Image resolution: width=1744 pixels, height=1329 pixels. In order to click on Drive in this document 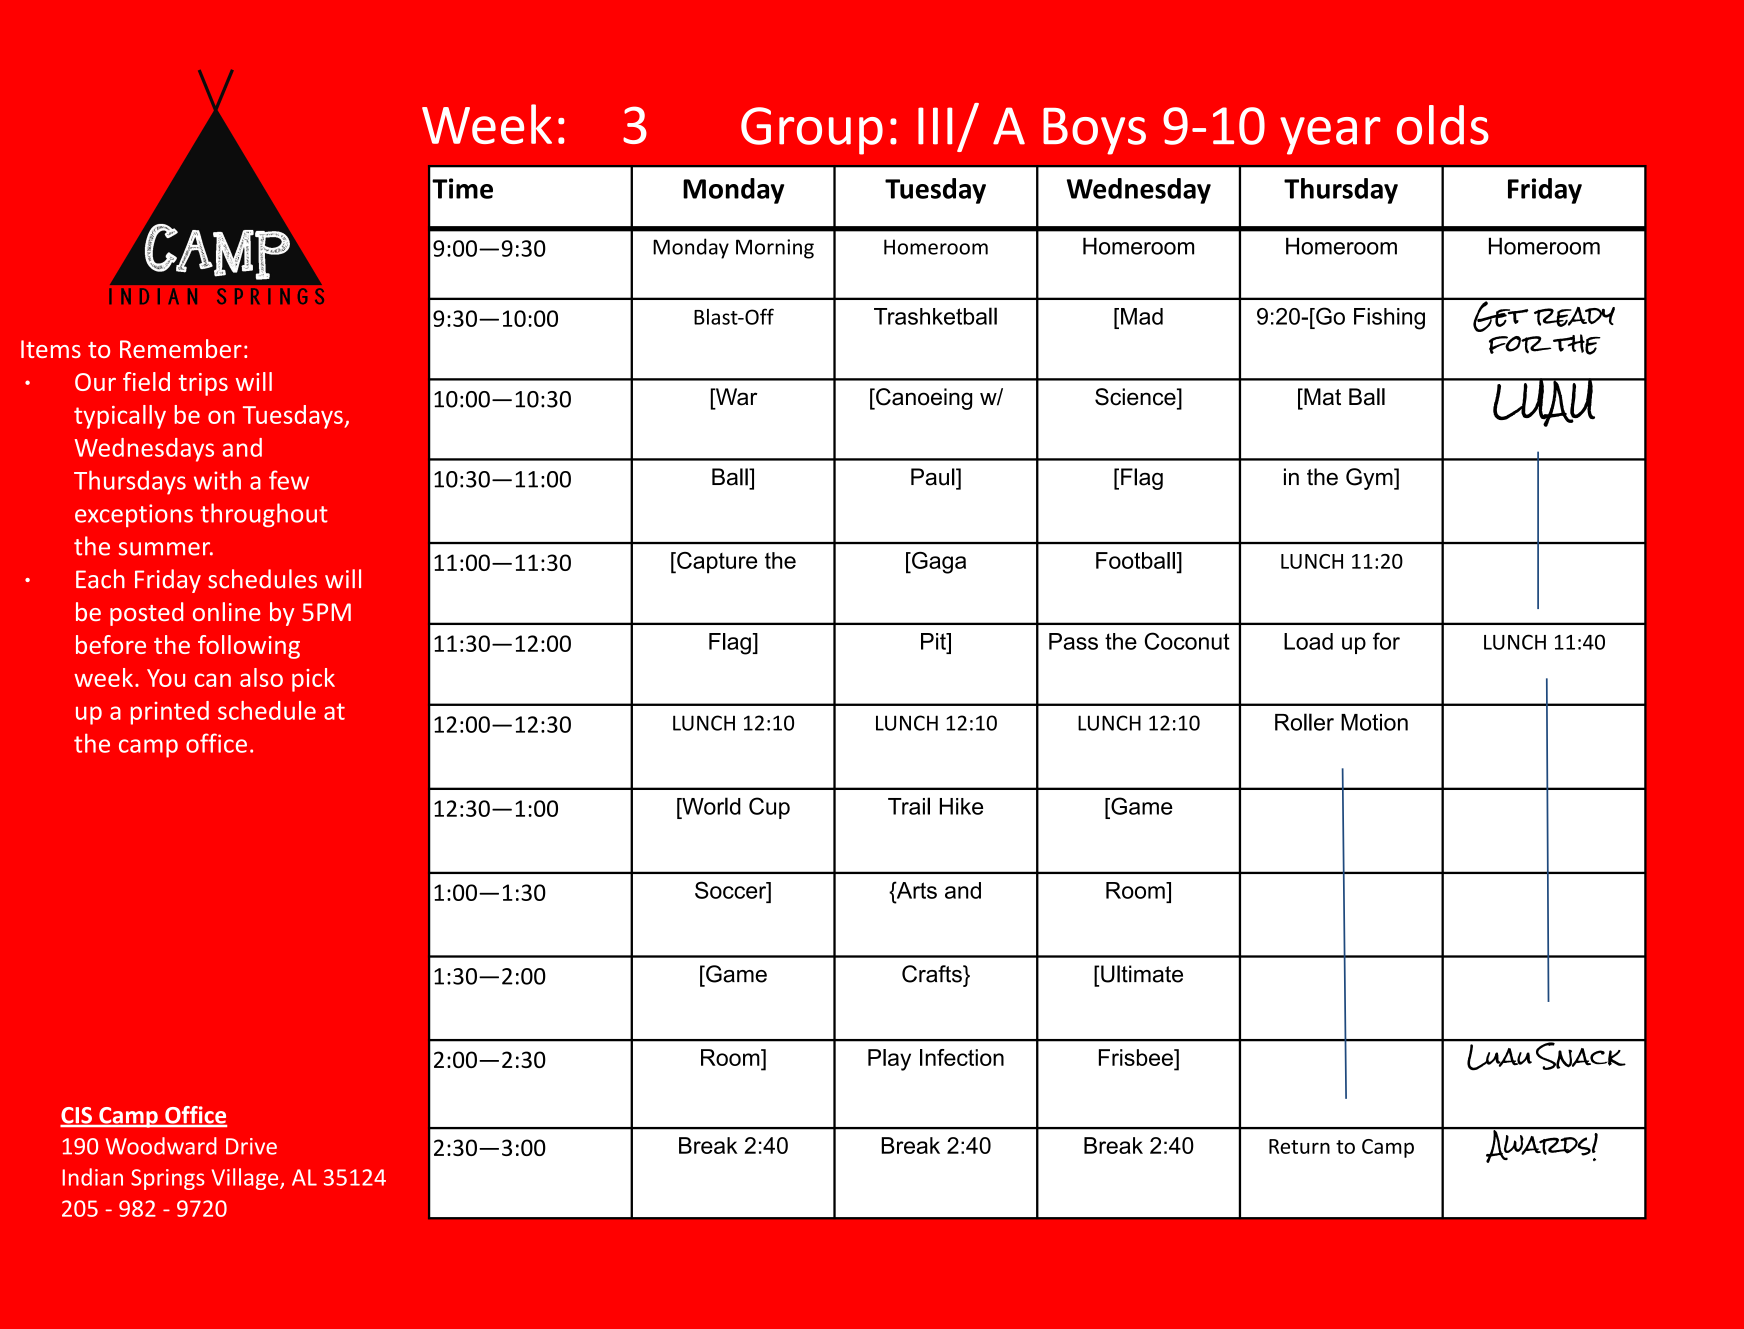, I will do `click(251, 1146)`.
